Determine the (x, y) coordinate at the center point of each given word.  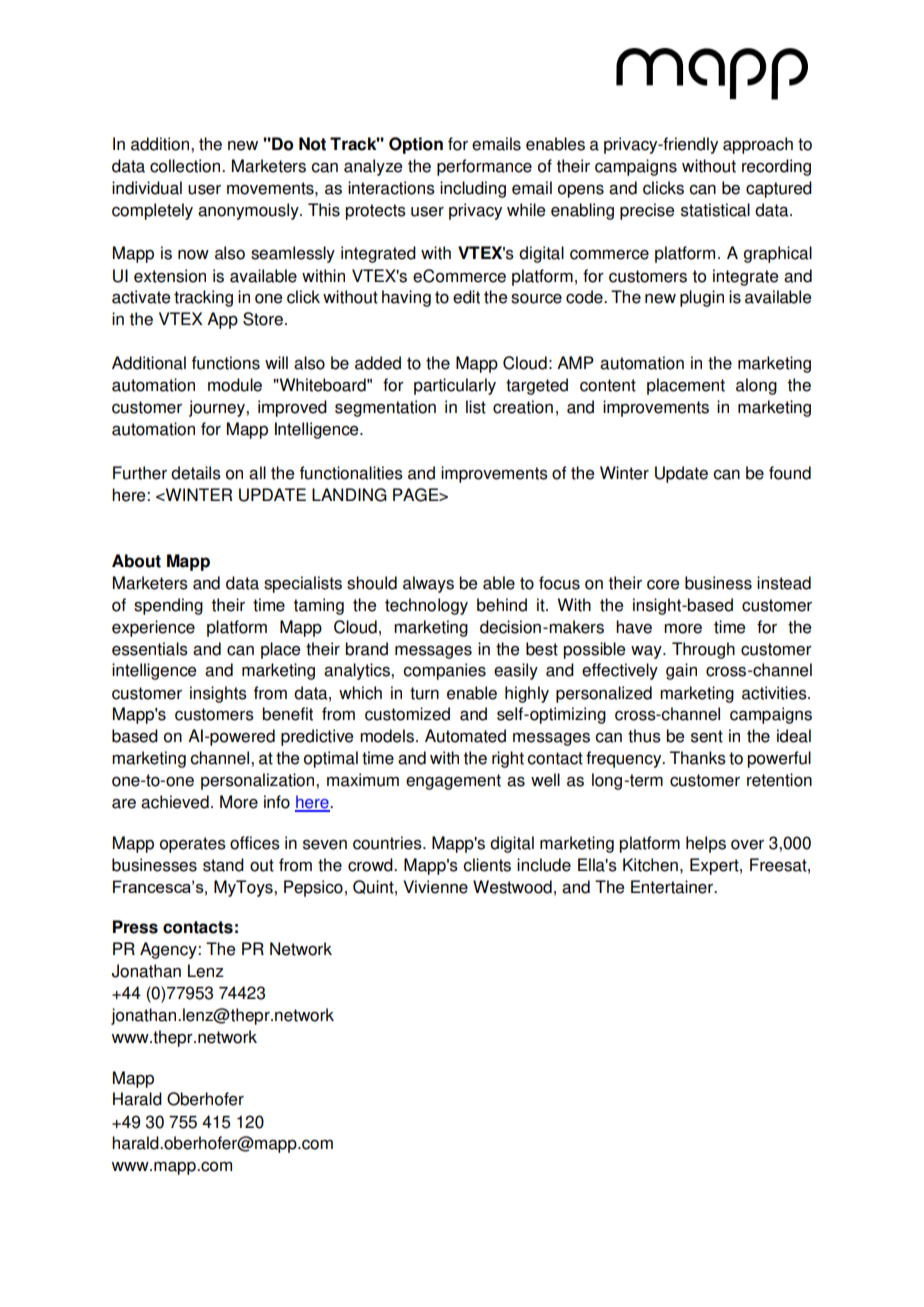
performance (484, 167)
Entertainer (673, 887)
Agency (169, 950)
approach (758, 145)
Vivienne (435, 887)
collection (185, 166)
